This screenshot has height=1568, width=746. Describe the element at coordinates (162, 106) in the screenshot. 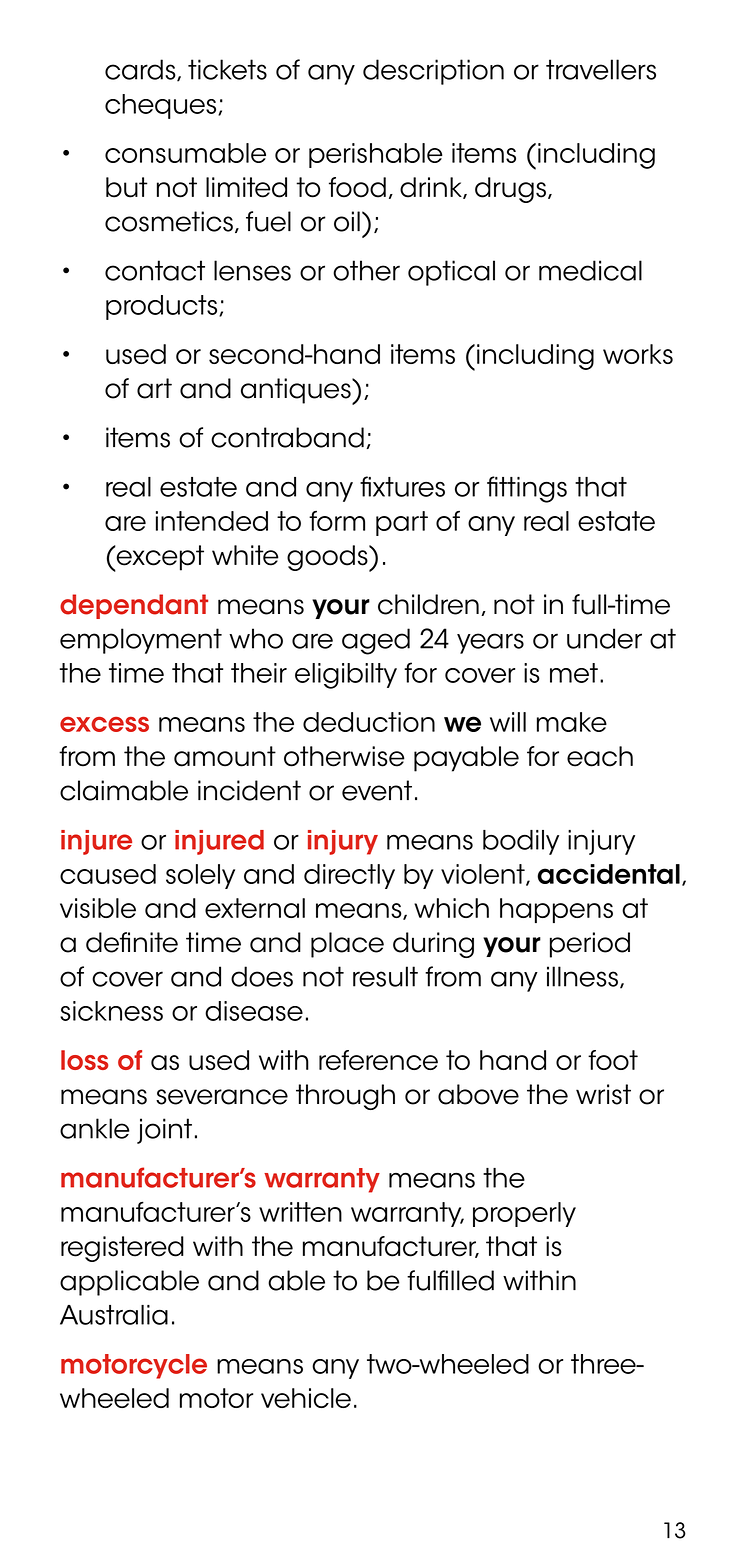

I see `cheques` at that location.
